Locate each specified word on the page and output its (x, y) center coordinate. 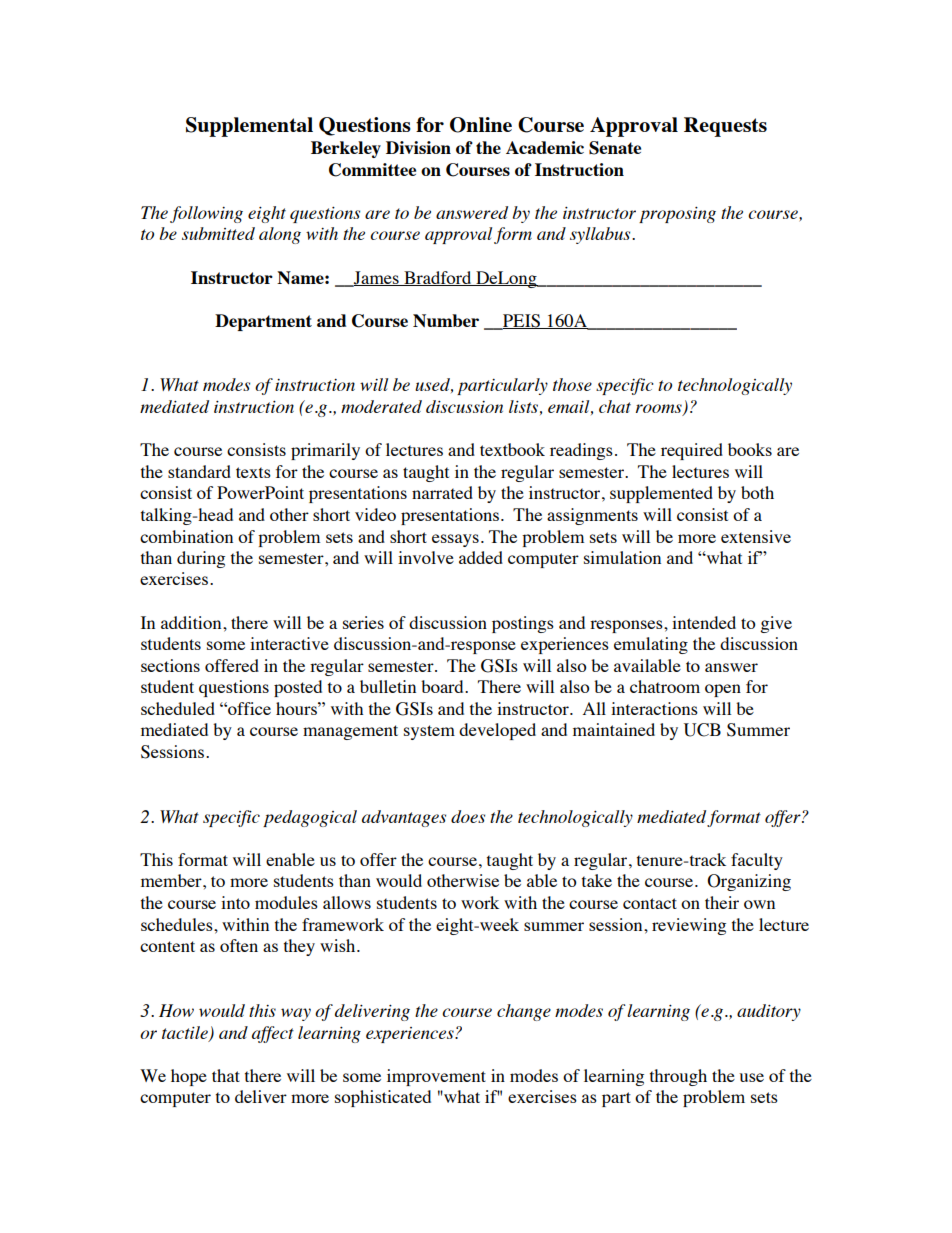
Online (481, 125)
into (235, 902)
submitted (218, 233)
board (443, 686)
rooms (660, 410)
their (722, 902)
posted (298, 688)
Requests (725, 127)
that (226, 1075)
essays (455, 540)
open (723, 690)
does (468, 816)
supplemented (661, 494)
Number (446, 320)
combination (186, 536)
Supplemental (249, 127)
